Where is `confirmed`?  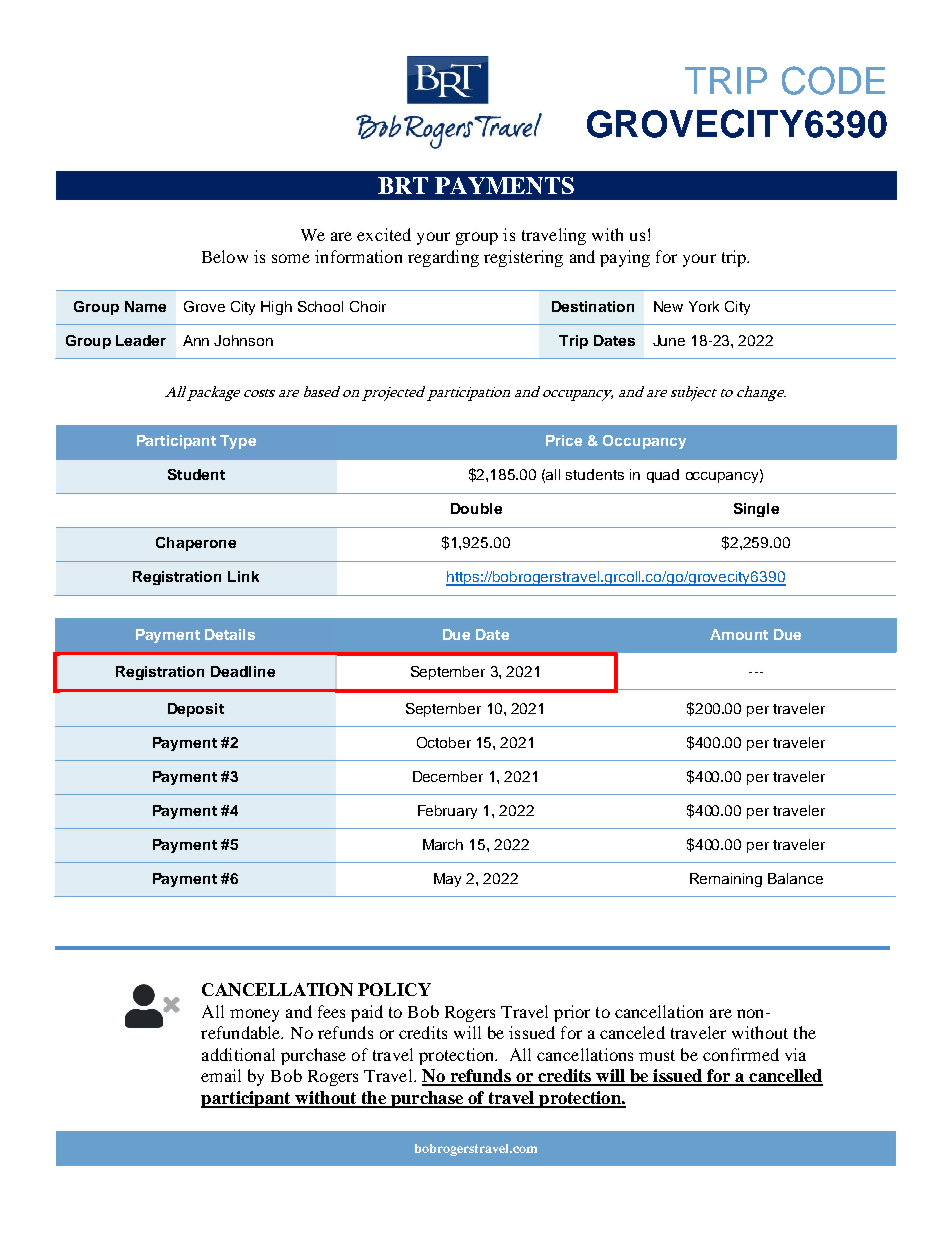
confirmed is located at coordinates (741, 1054).
